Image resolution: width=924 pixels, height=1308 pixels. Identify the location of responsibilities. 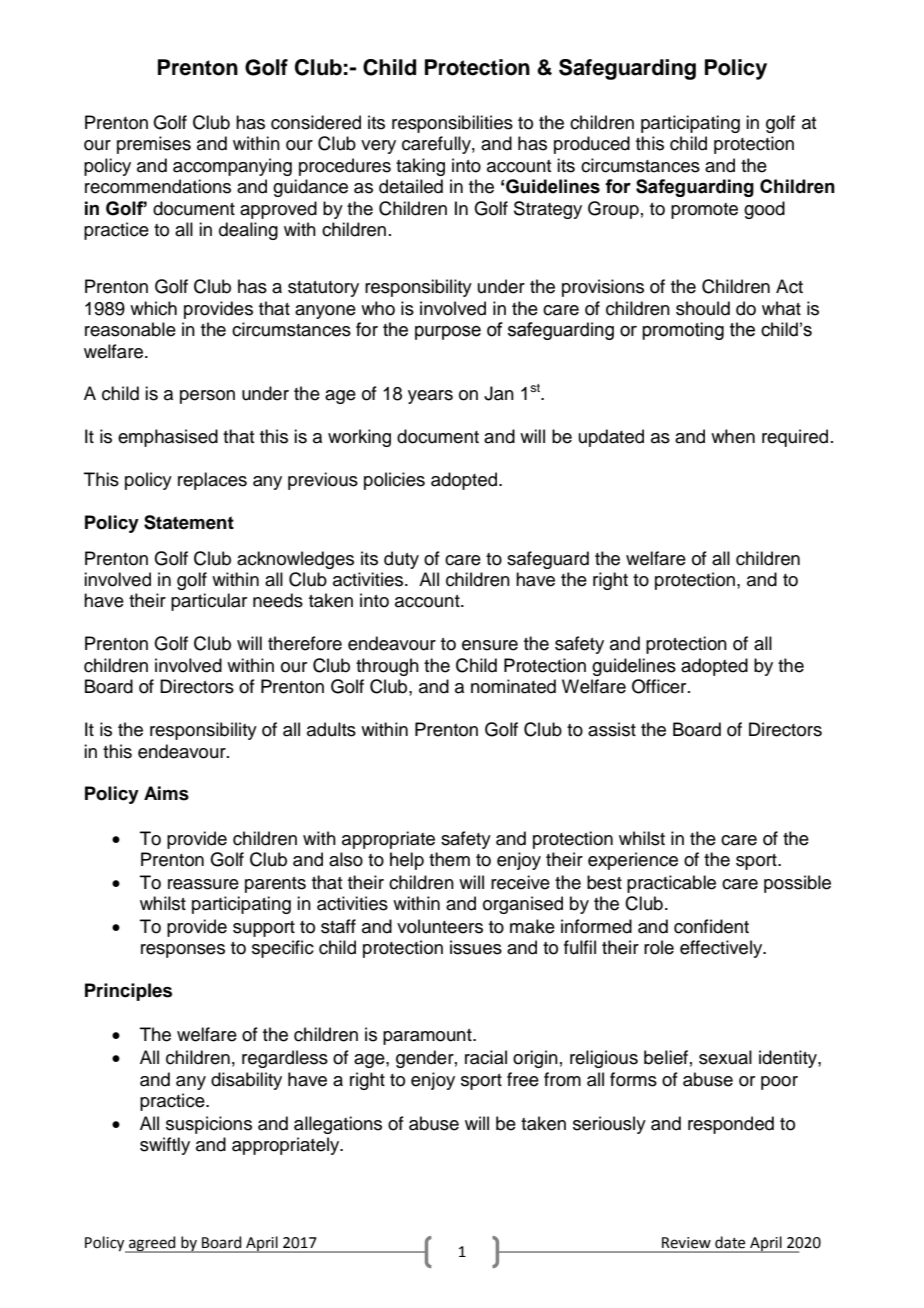
(452, 124).
